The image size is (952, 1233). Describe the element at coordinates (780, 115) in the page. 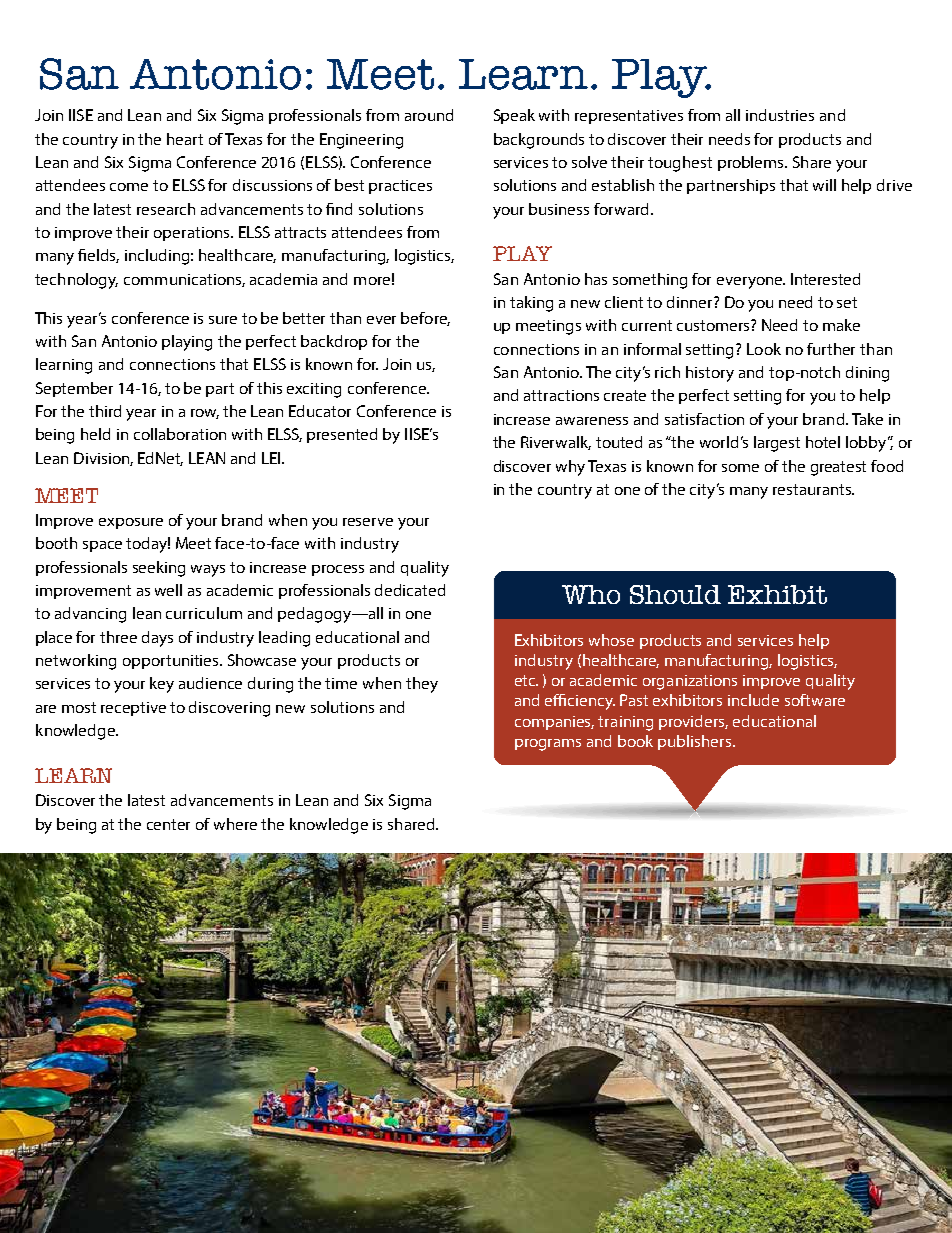

I see `industries` at that location.
